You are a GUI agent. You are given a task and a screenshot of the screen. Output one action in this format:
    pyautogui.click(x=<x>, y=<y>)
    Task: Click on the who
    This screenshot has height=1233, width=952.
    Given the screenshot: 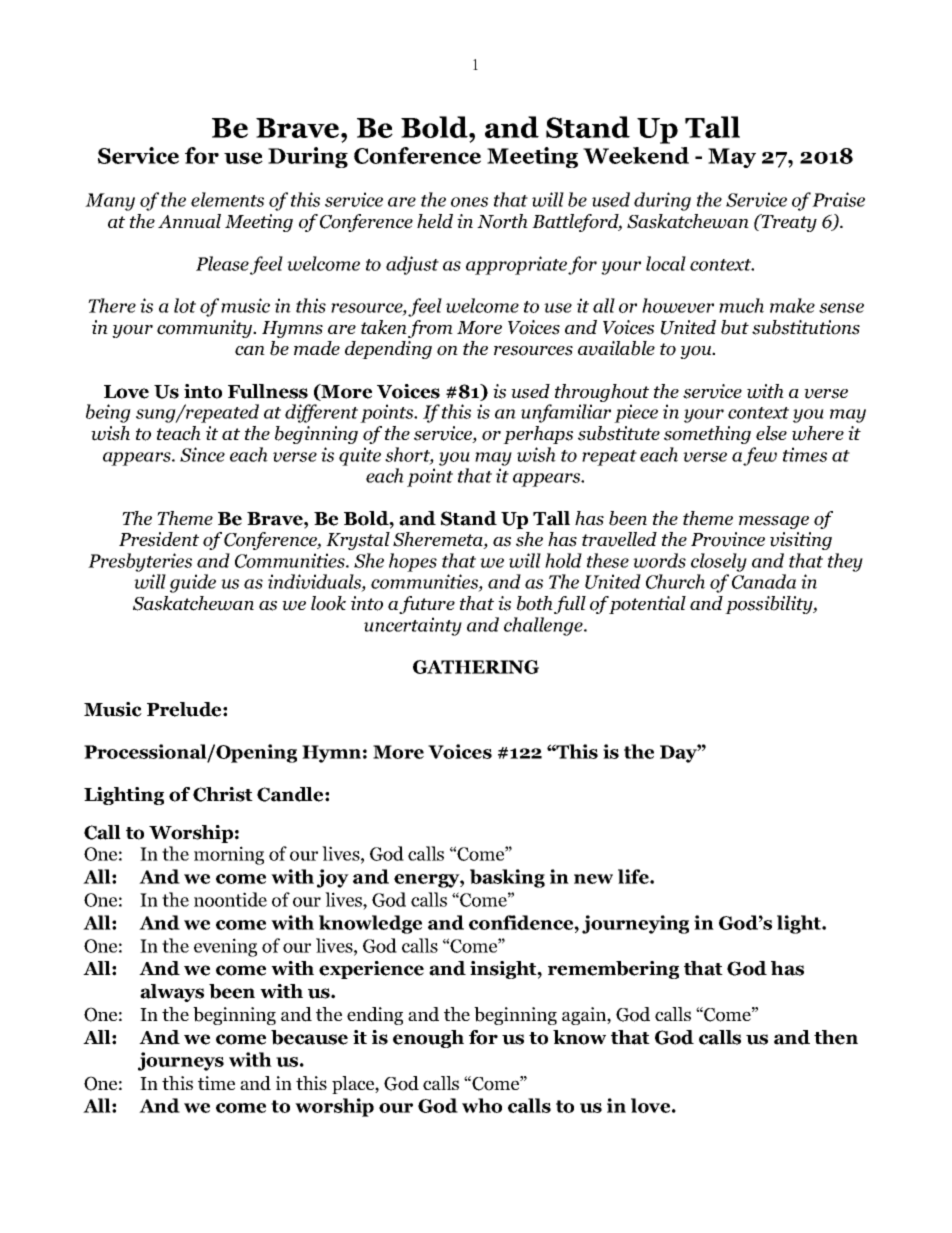 What is the action you would take?
    pyautogui.click(x=482, y=1105)
